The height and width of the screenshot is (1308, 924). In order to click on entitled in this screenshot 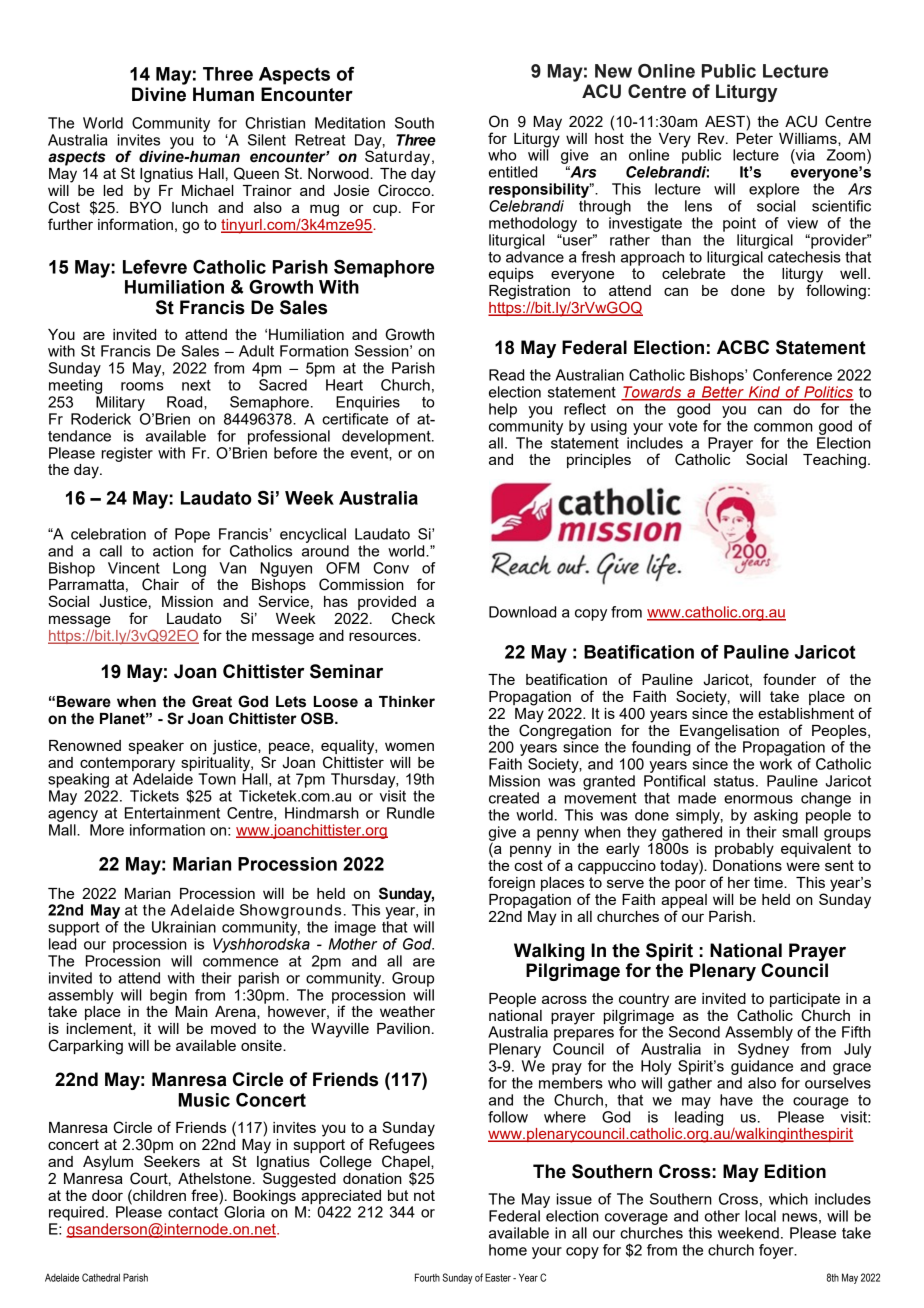, I will do `click(513, 172)`.
